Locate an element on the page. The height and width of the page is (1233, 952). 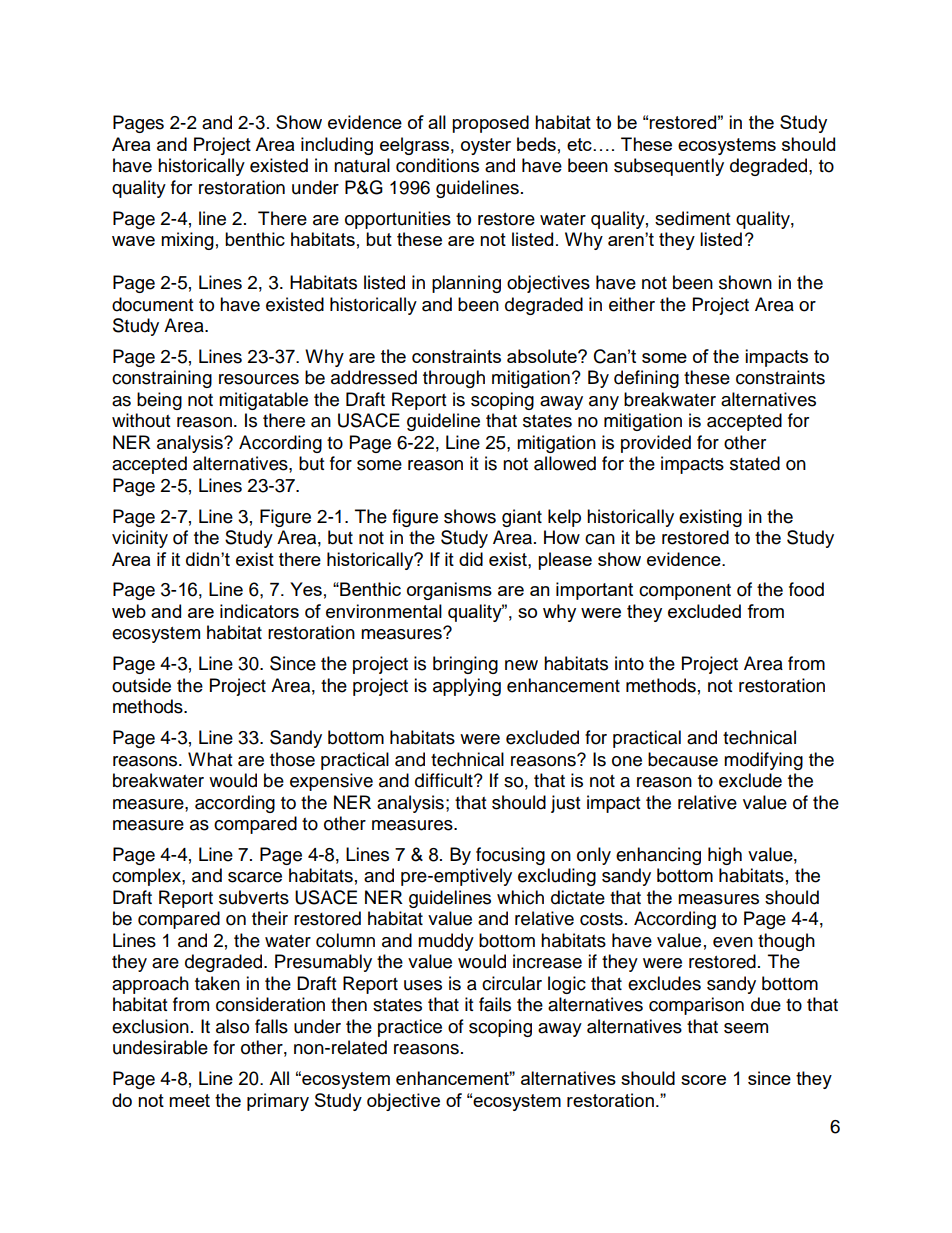
constraining is located at coordinates (162, 379).
